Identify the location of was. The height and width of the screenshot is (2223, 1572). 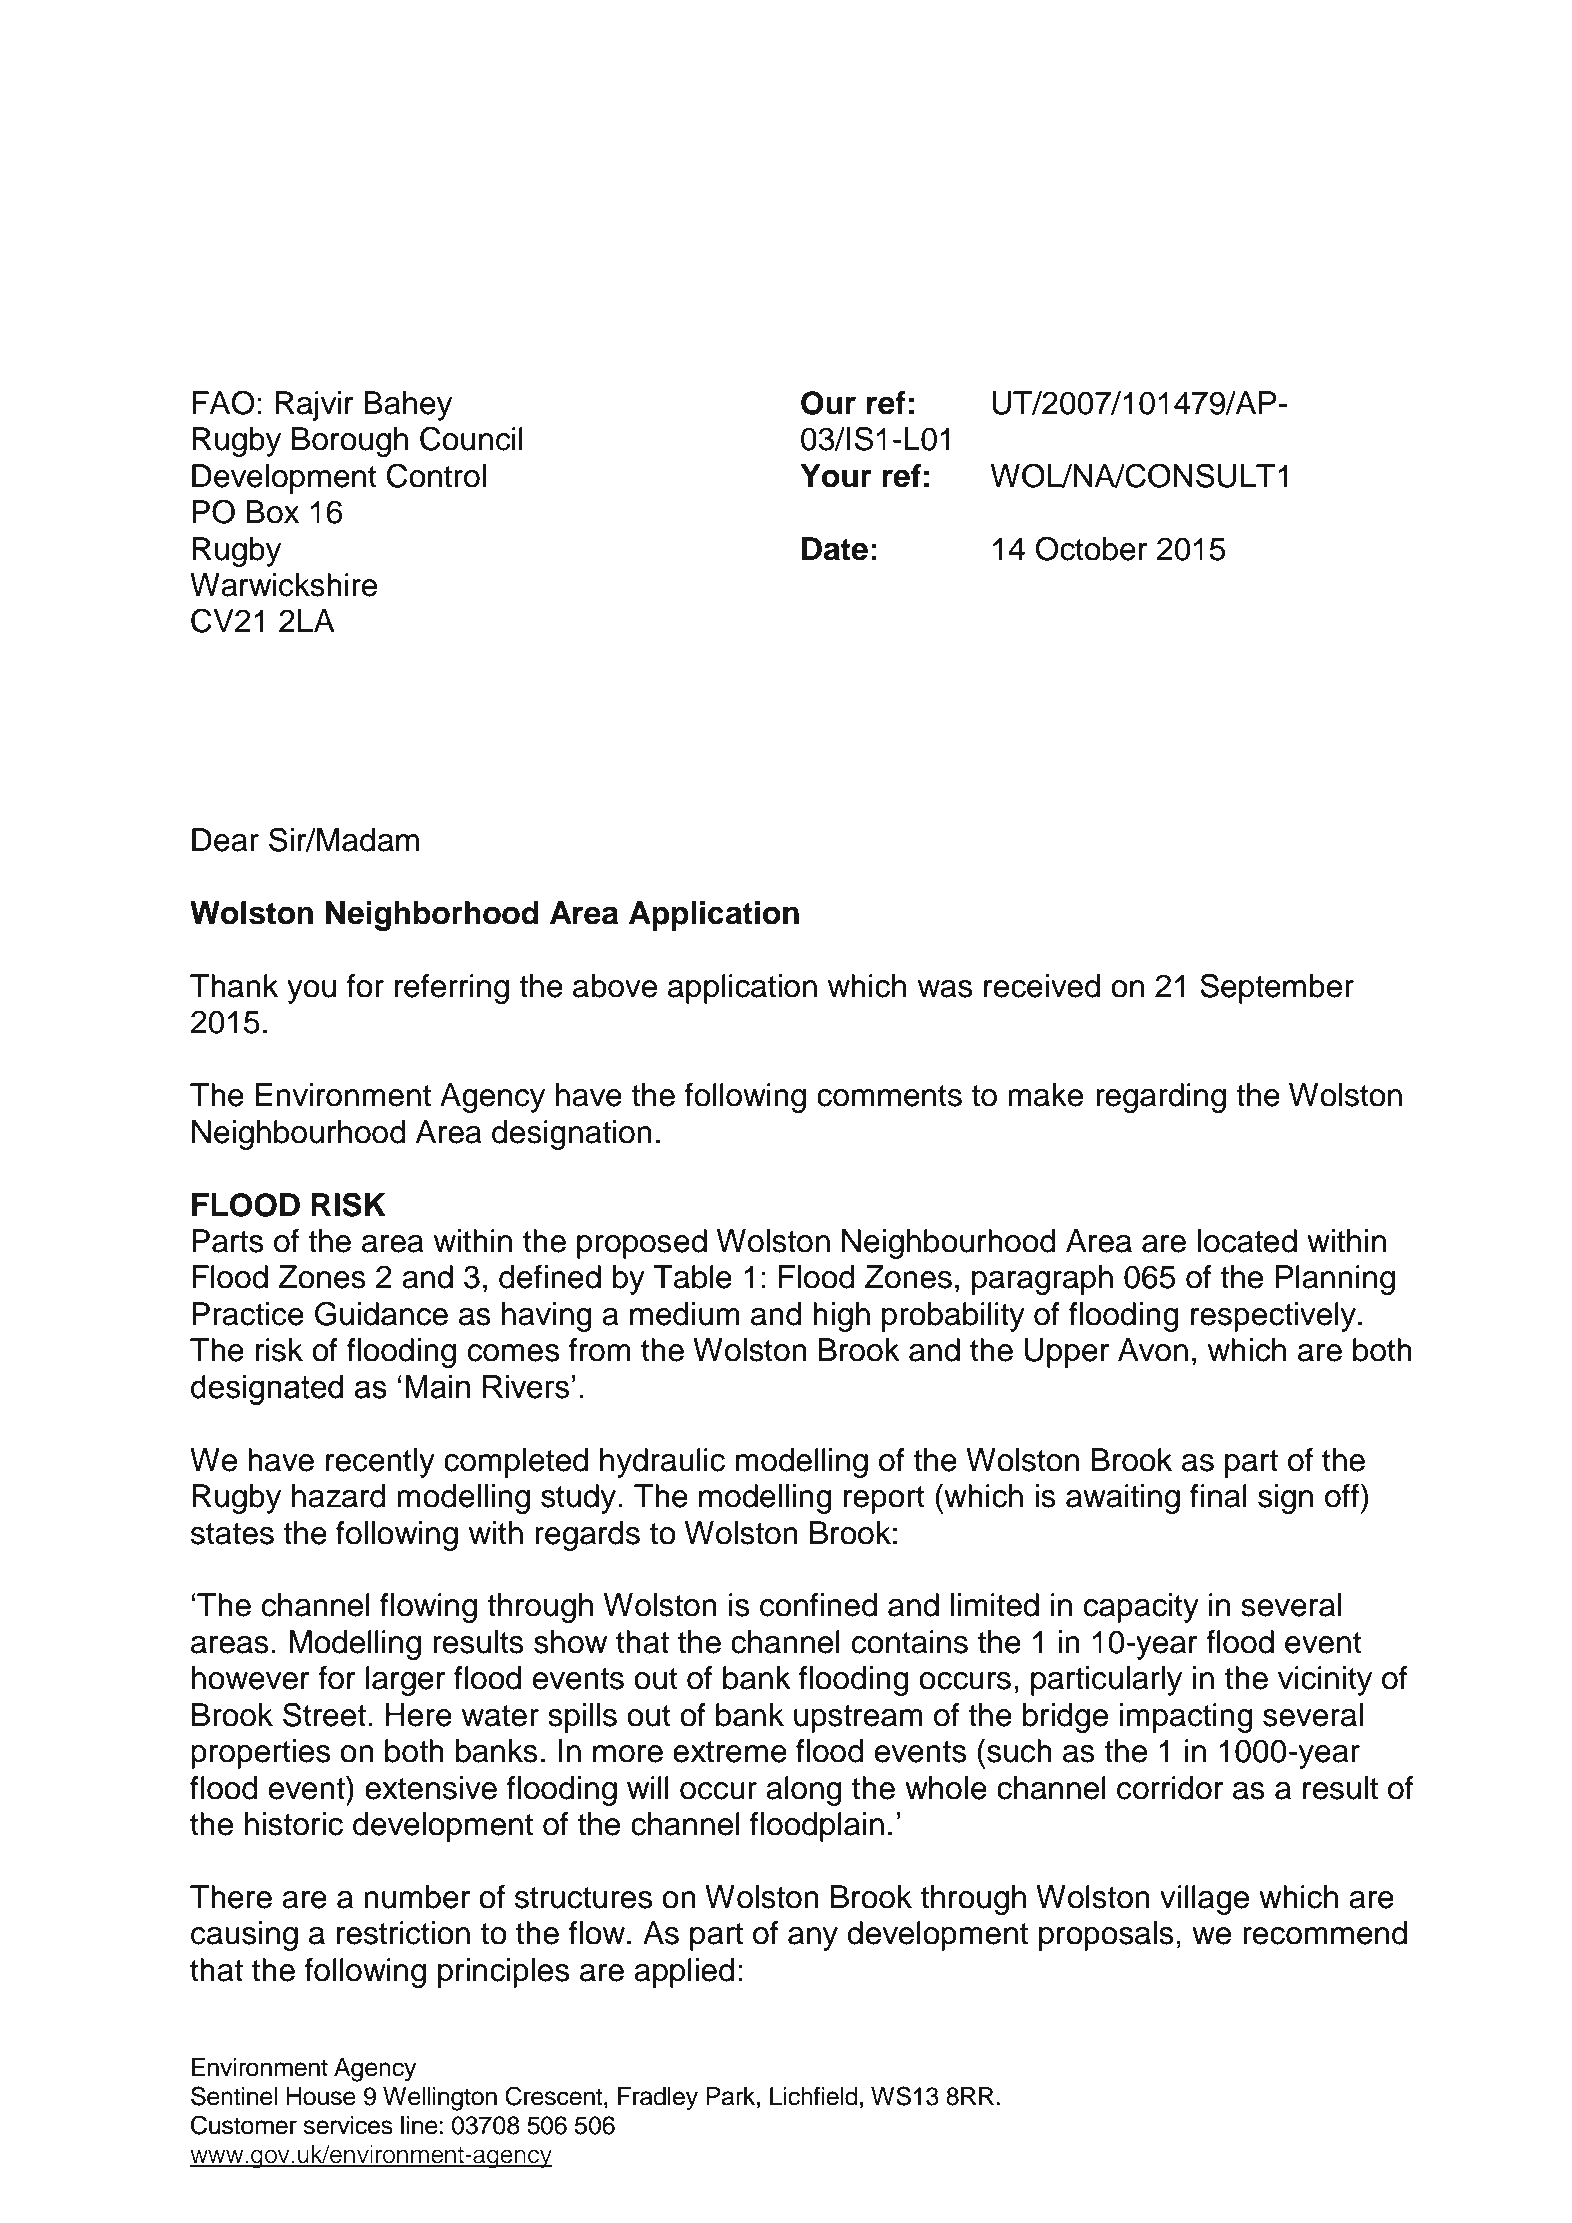
(945, 989).
